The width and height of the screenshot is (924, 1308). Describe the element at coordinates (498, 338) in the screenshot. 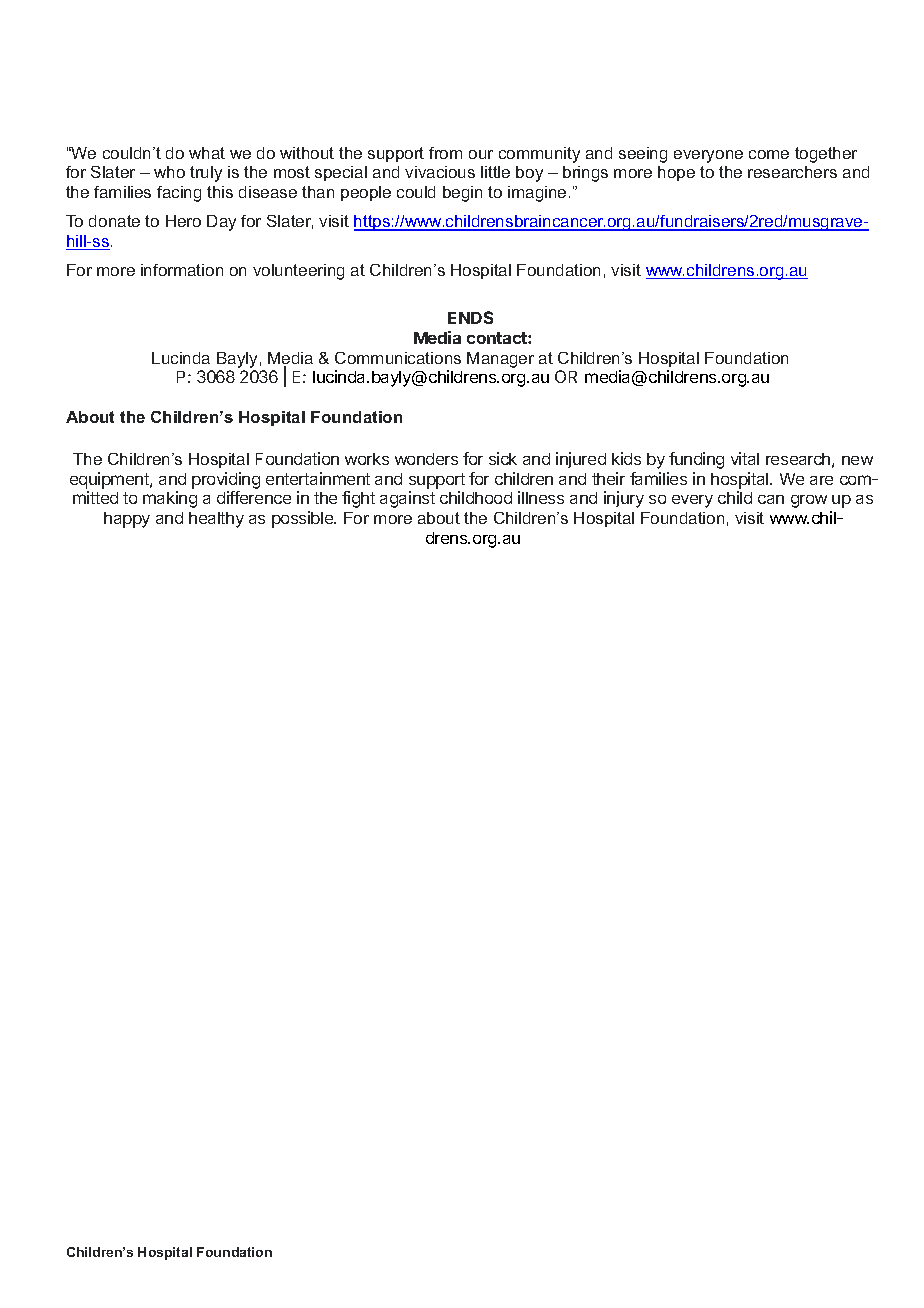

I see `contact` at that location.
